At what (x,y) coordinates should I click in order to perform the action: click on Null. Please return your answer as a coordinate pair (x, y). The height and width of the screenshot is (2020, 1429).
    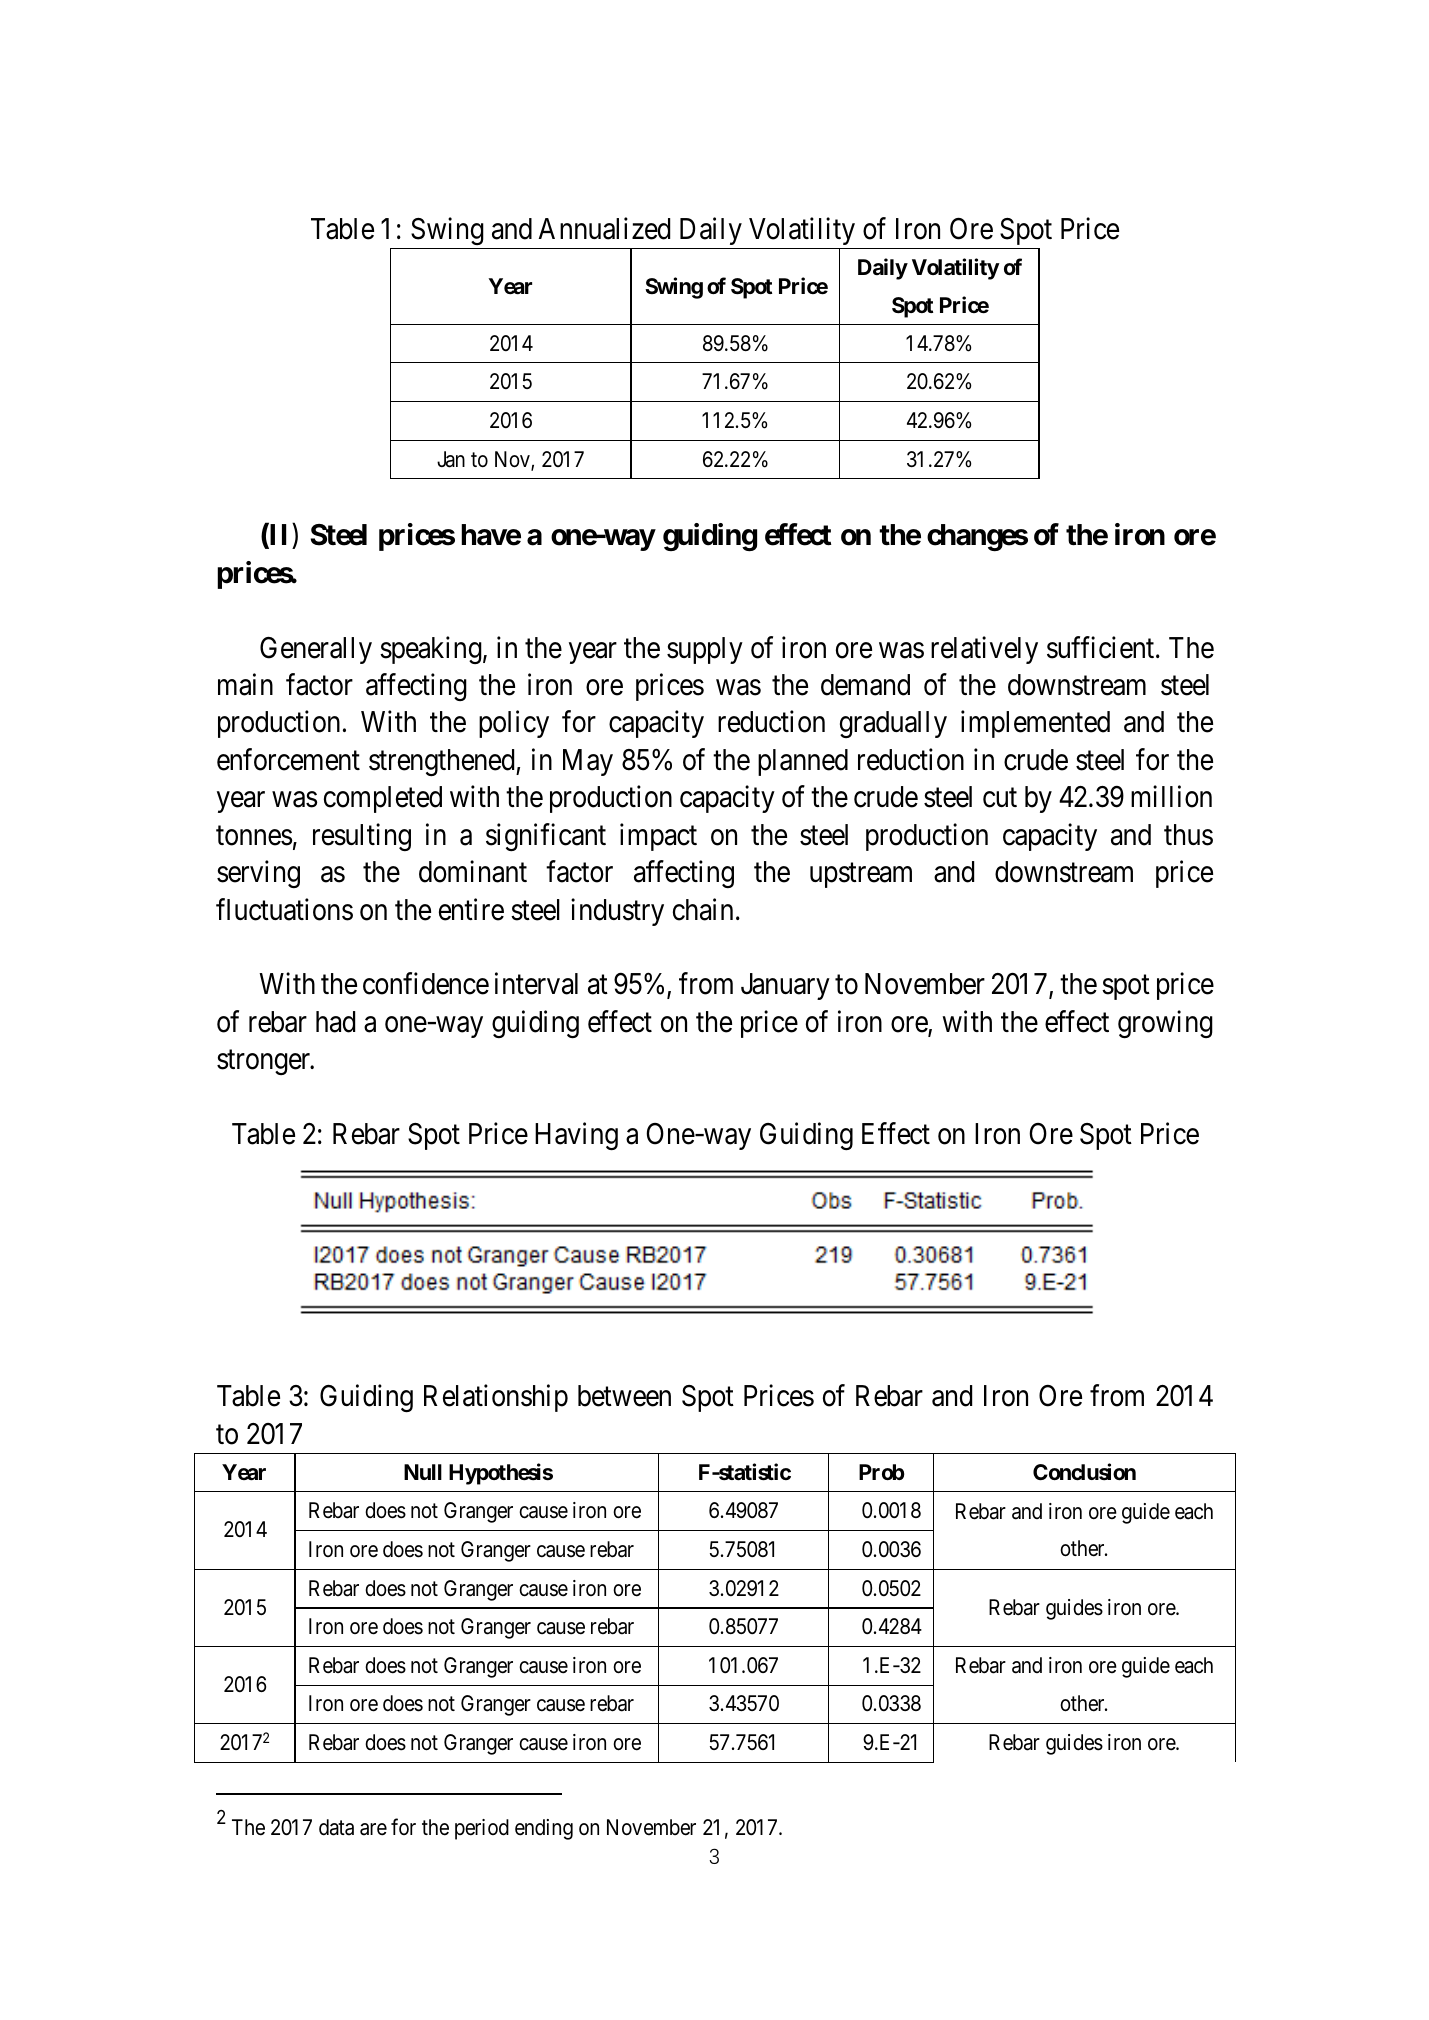
    Looking at the image, I should click on (423, 1472).
